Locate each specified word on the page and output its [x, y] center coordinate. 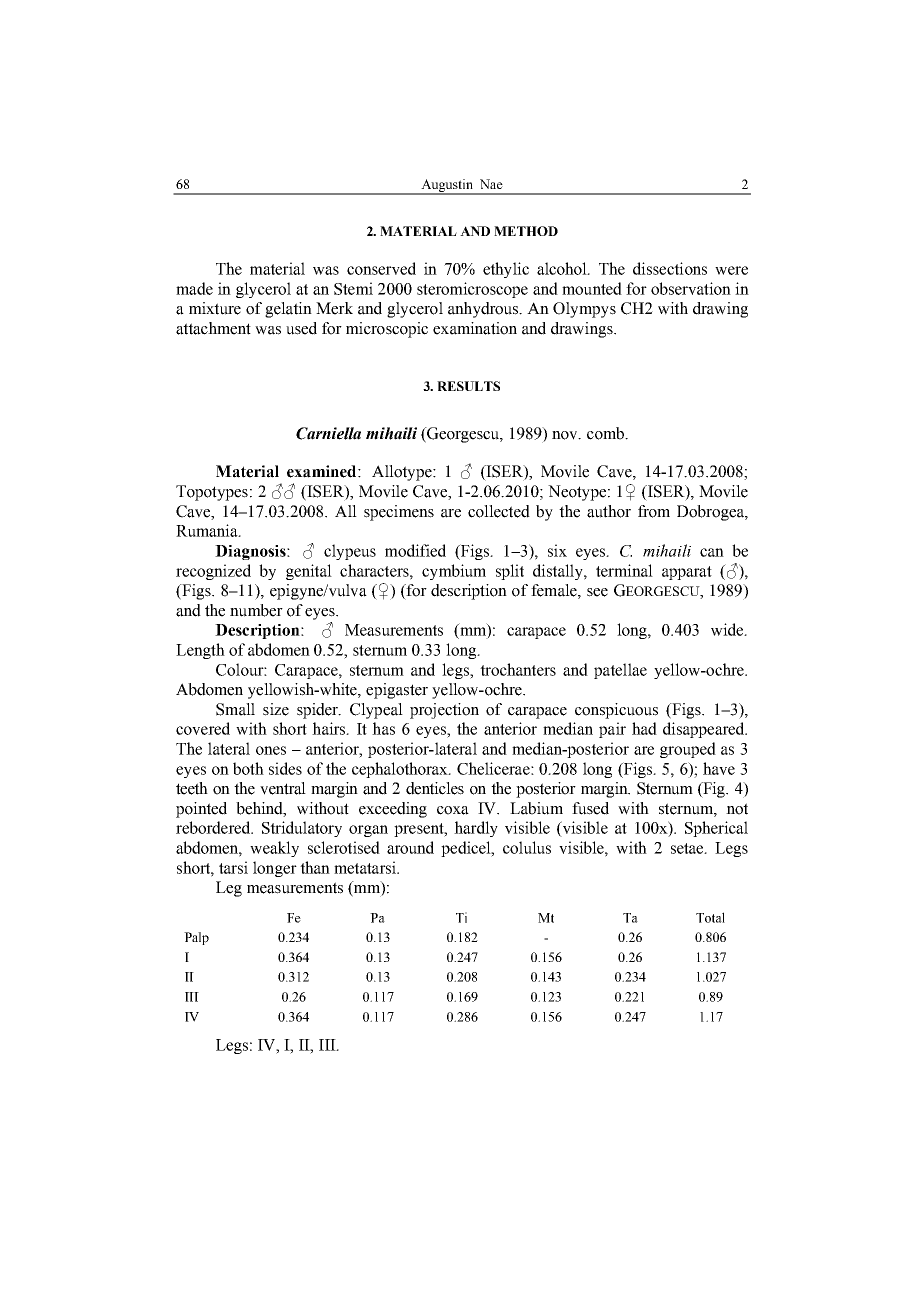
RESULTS [468, 386]
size [276, 709]
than [315, 867]
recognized [213, 572]
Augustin [448, 186]
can [712, 552]
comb [606, 433]
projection [444, 711]
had [644, 728]
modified [415, 550]
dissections [670, 268]
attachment [213, 328]
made [194, 288]
